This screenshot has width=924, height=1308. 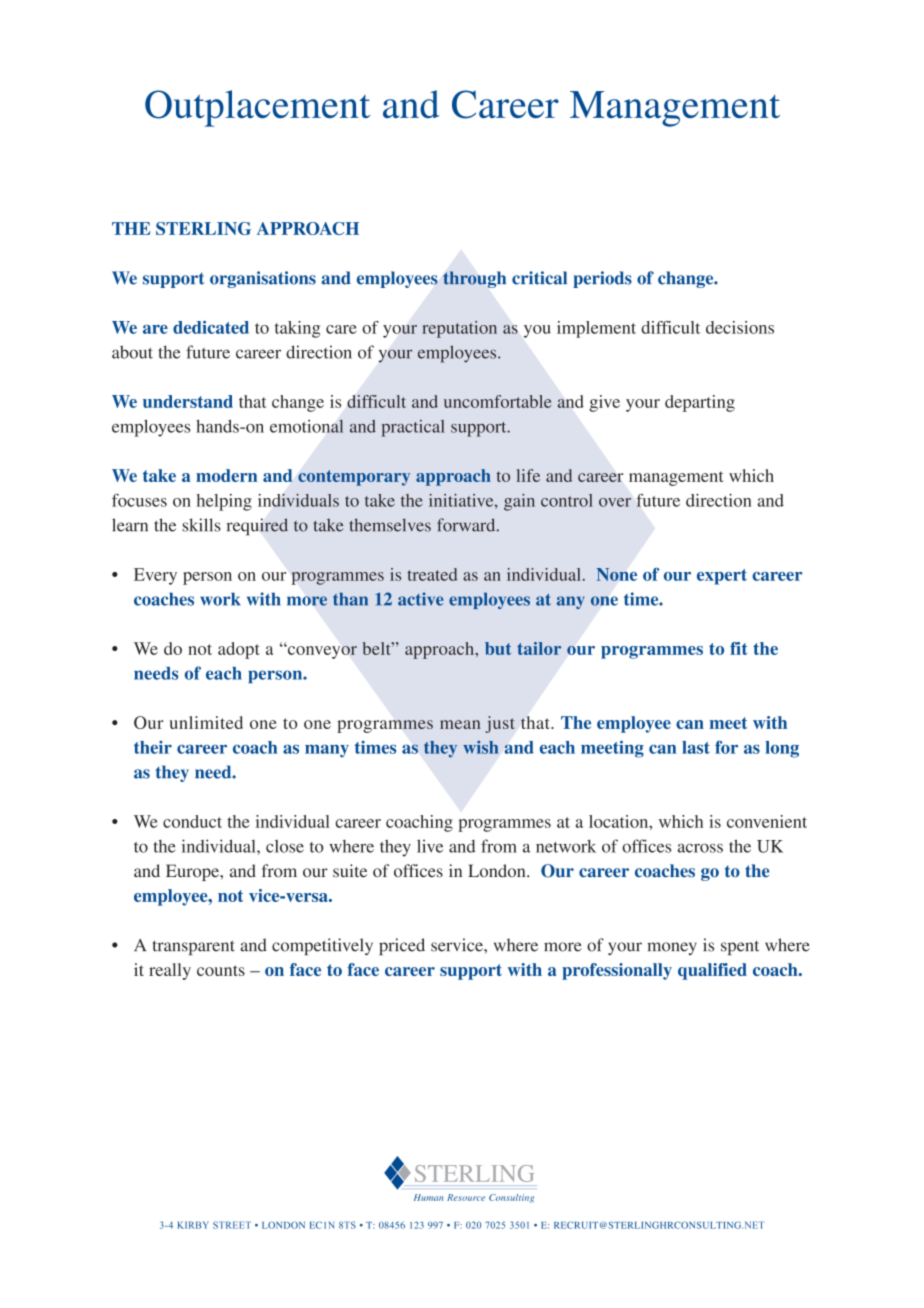 I want to click on Europe, so click(x=193, y=872).
